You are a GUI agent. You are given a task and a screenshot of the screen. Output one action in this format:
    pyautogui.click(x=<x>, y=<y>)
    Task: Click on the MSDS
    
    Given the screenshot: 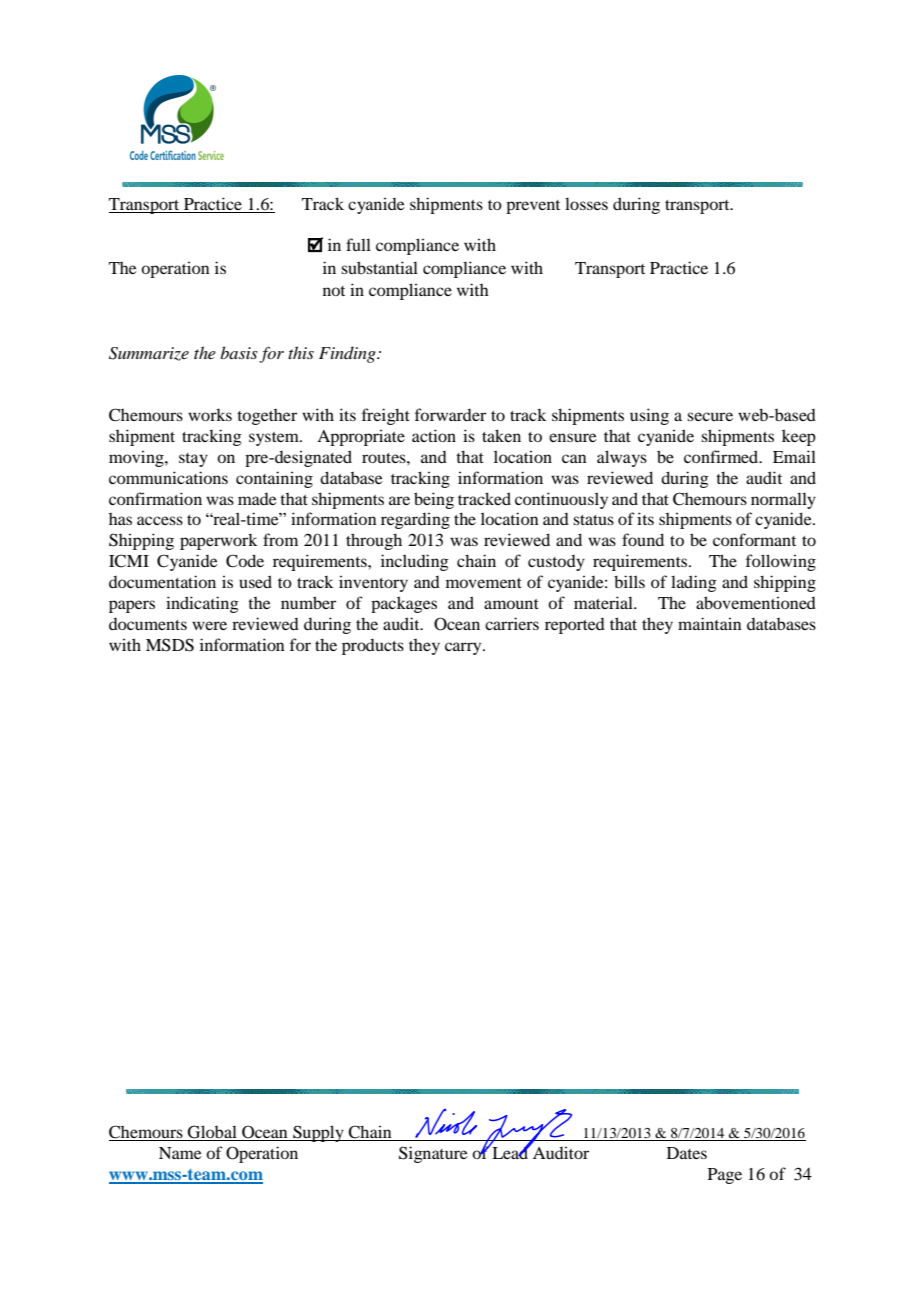 What is the action you would take?
    pyautogui.click(x=170, y=645)
